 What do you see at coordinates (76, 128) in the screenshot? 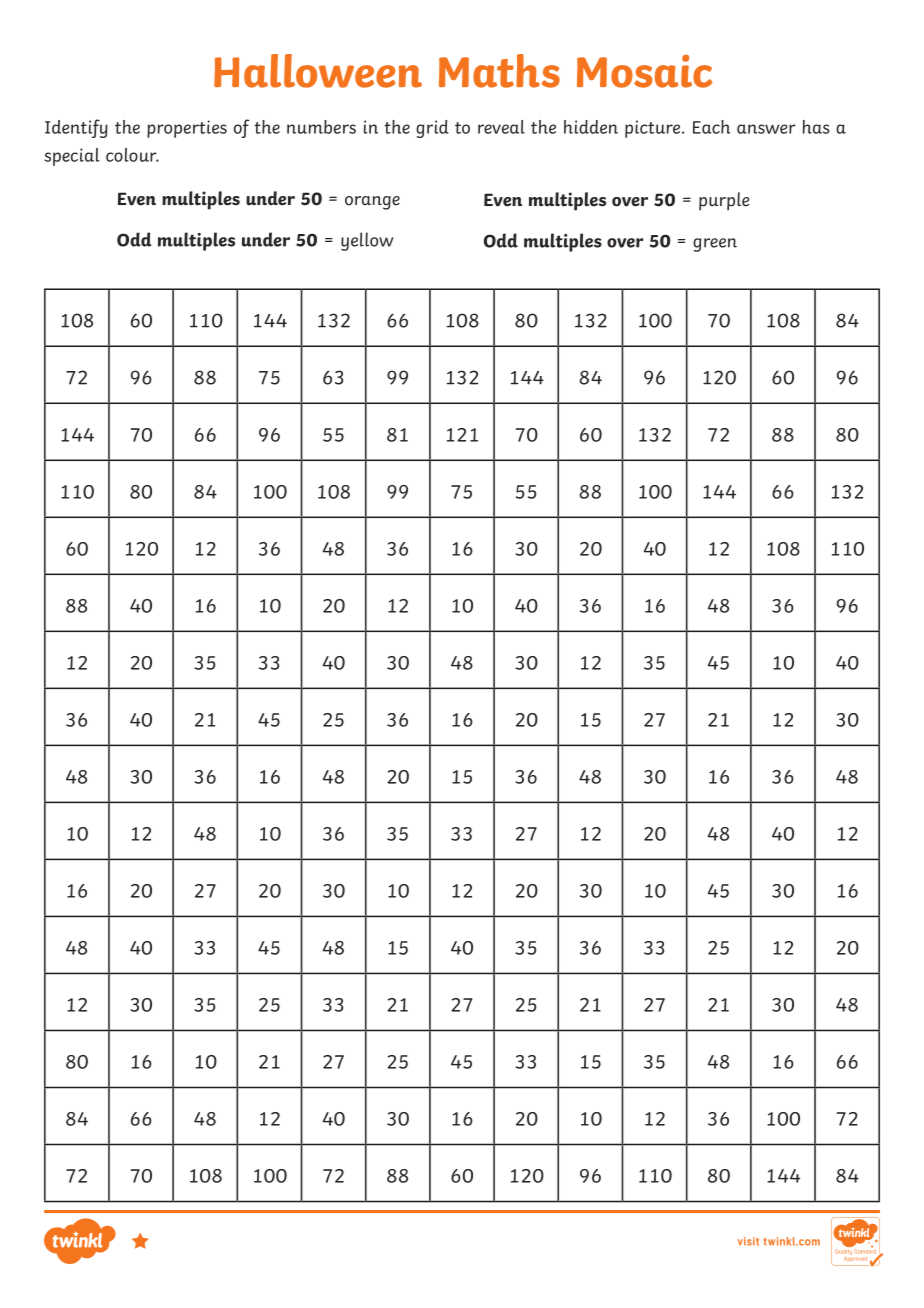
I see `Identify` at bounding box center [76, 128].
